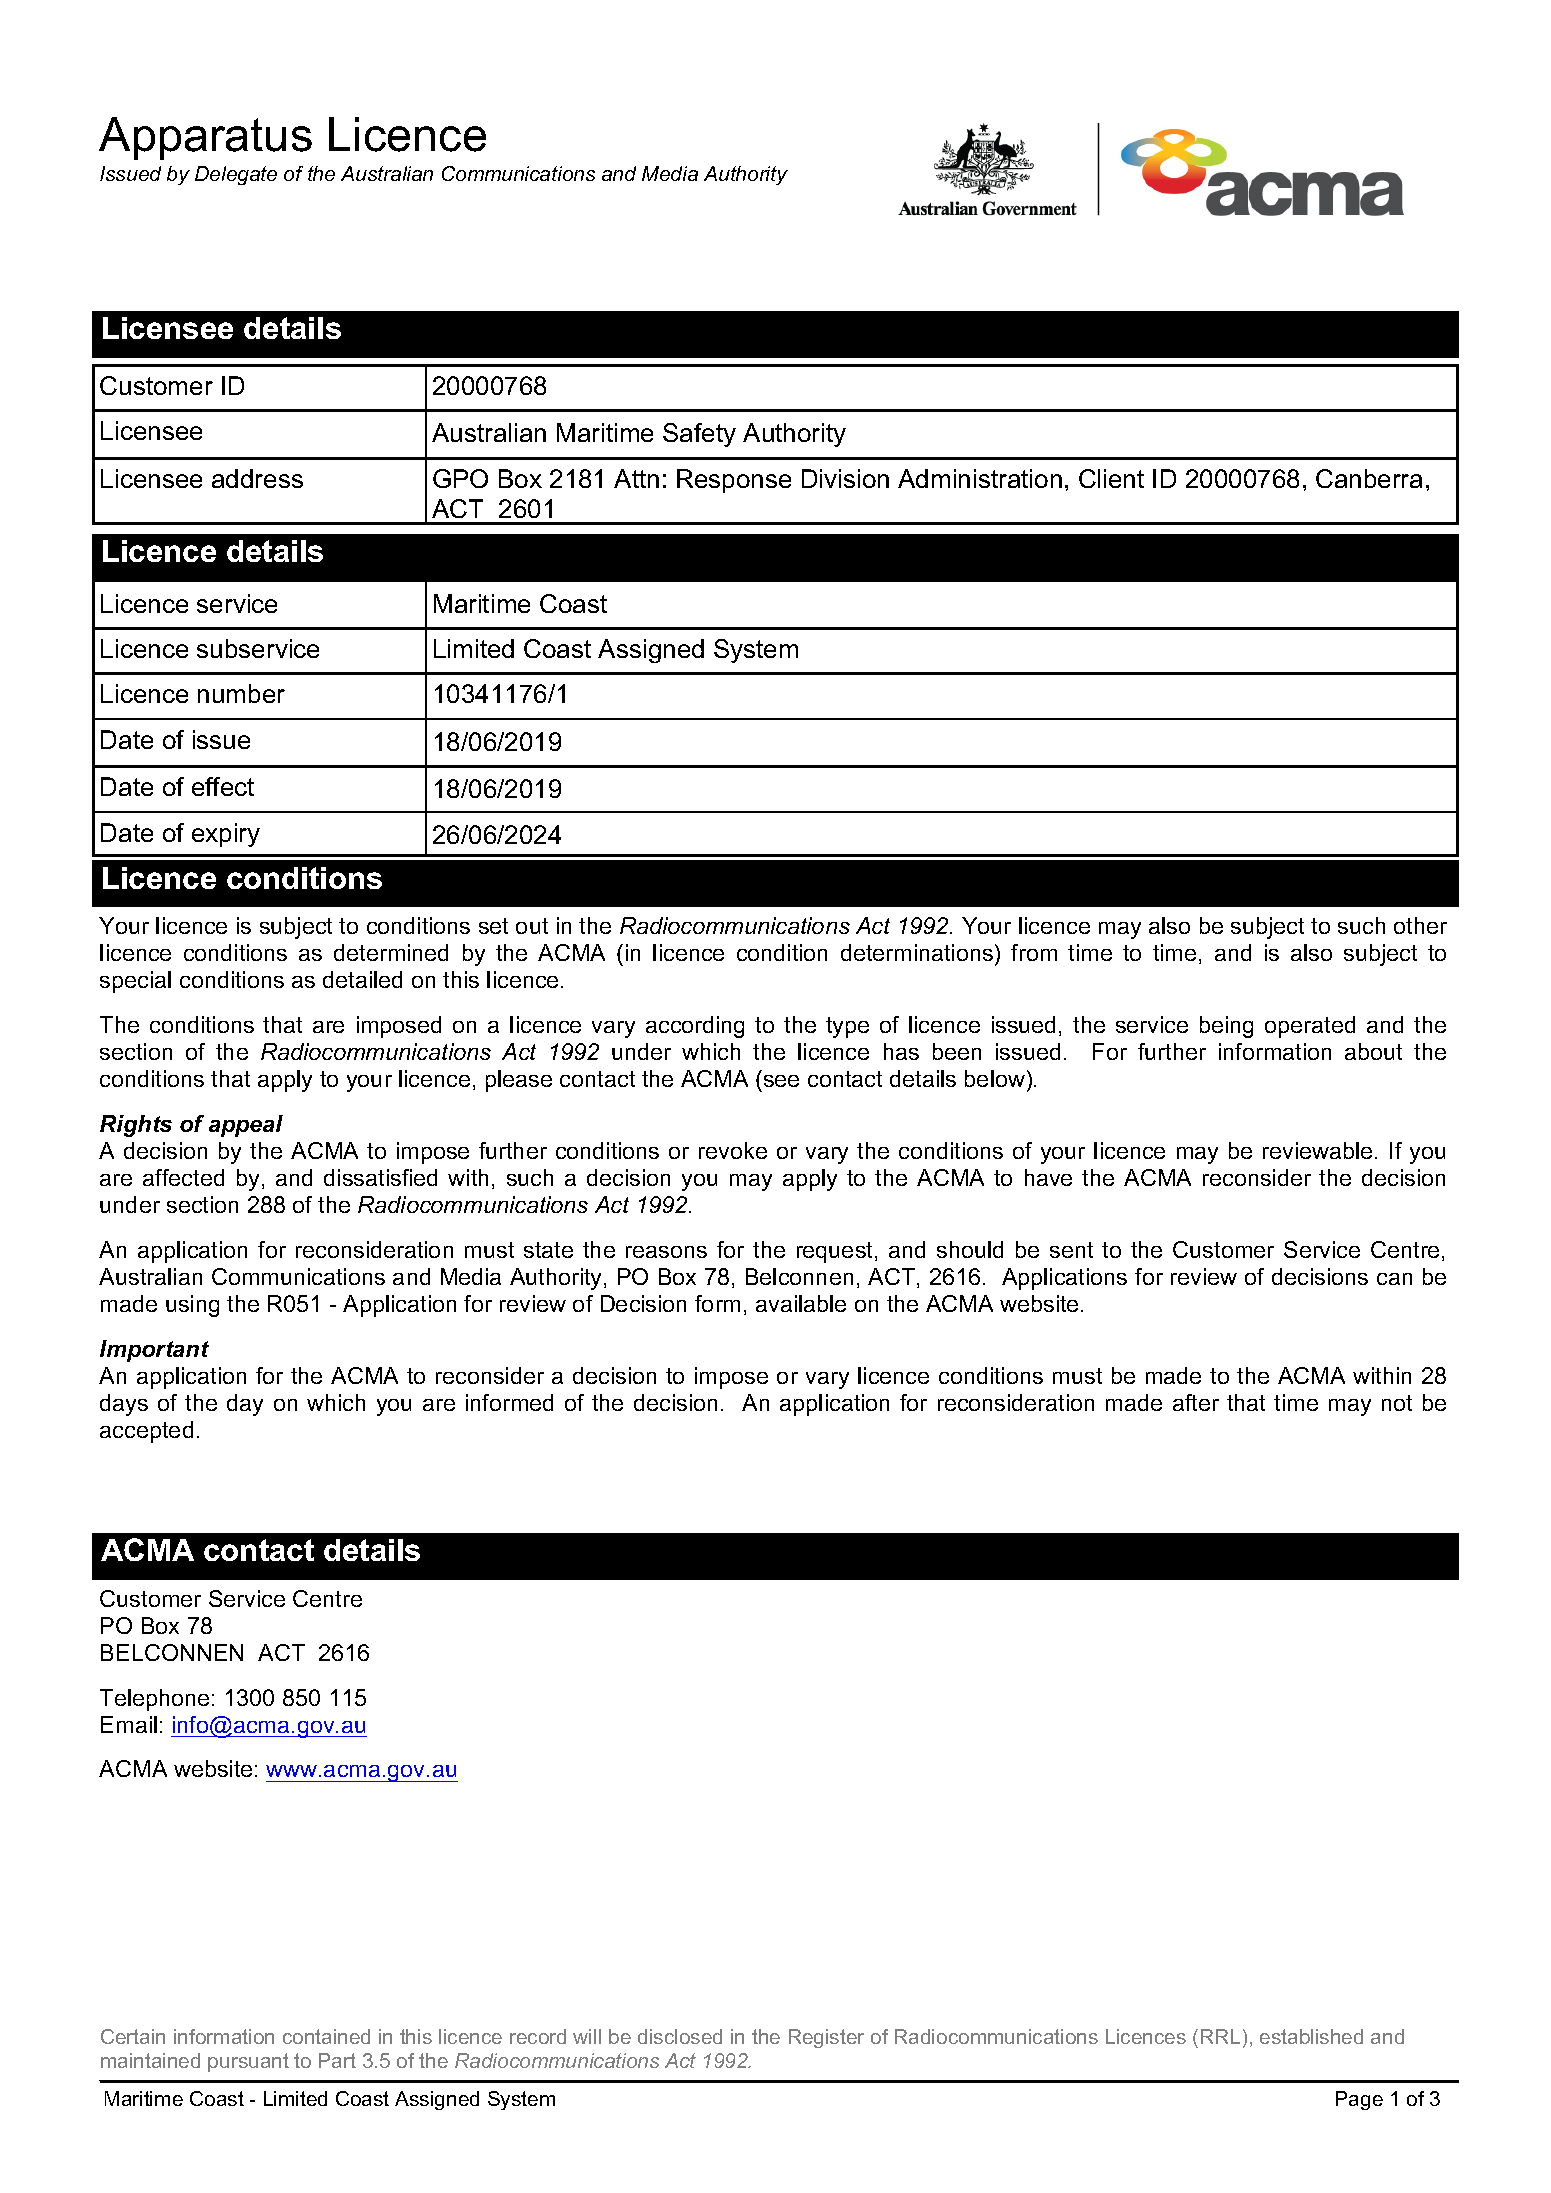 Image resolution: width=1551 pixels, height=2193 pixels. What do you see at coordinates (826, 2038) in the screenshot?
I see `Register` at bounding box center [826, 2038].
